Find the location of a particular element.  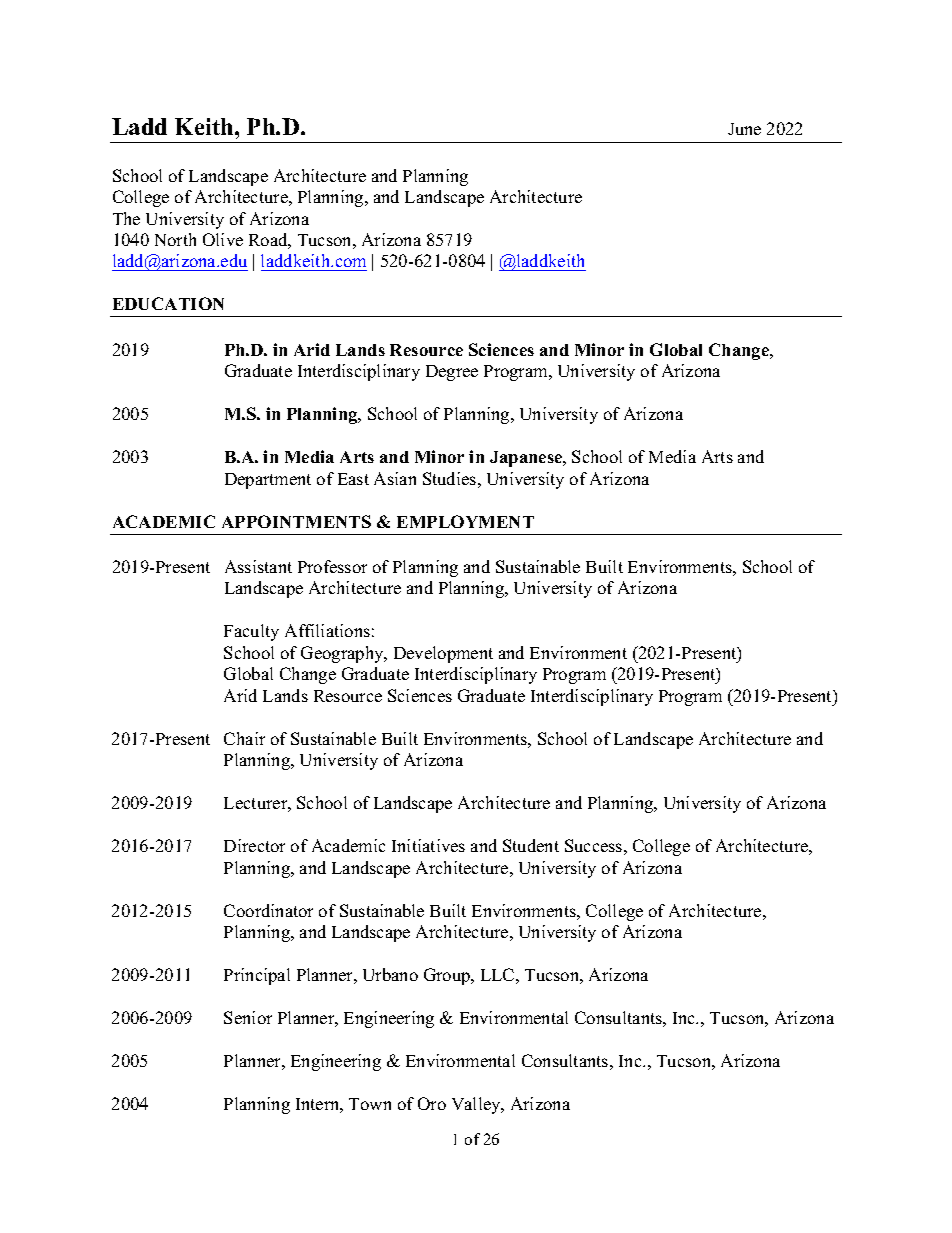

Degree is located at coordinates (452, 373).
